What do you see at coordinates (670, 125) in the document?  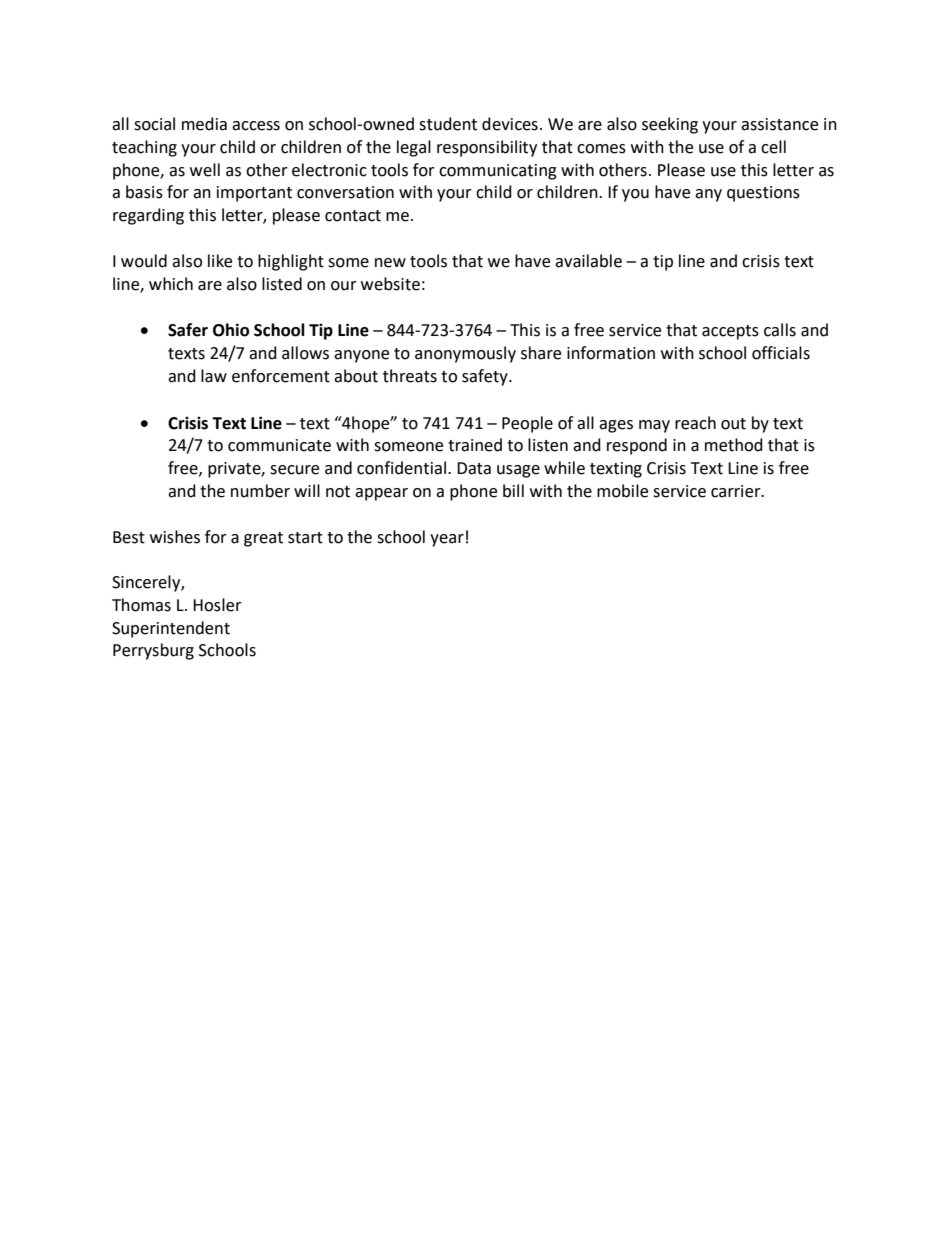 I see `seeking` at bounding box center [670, 125].
